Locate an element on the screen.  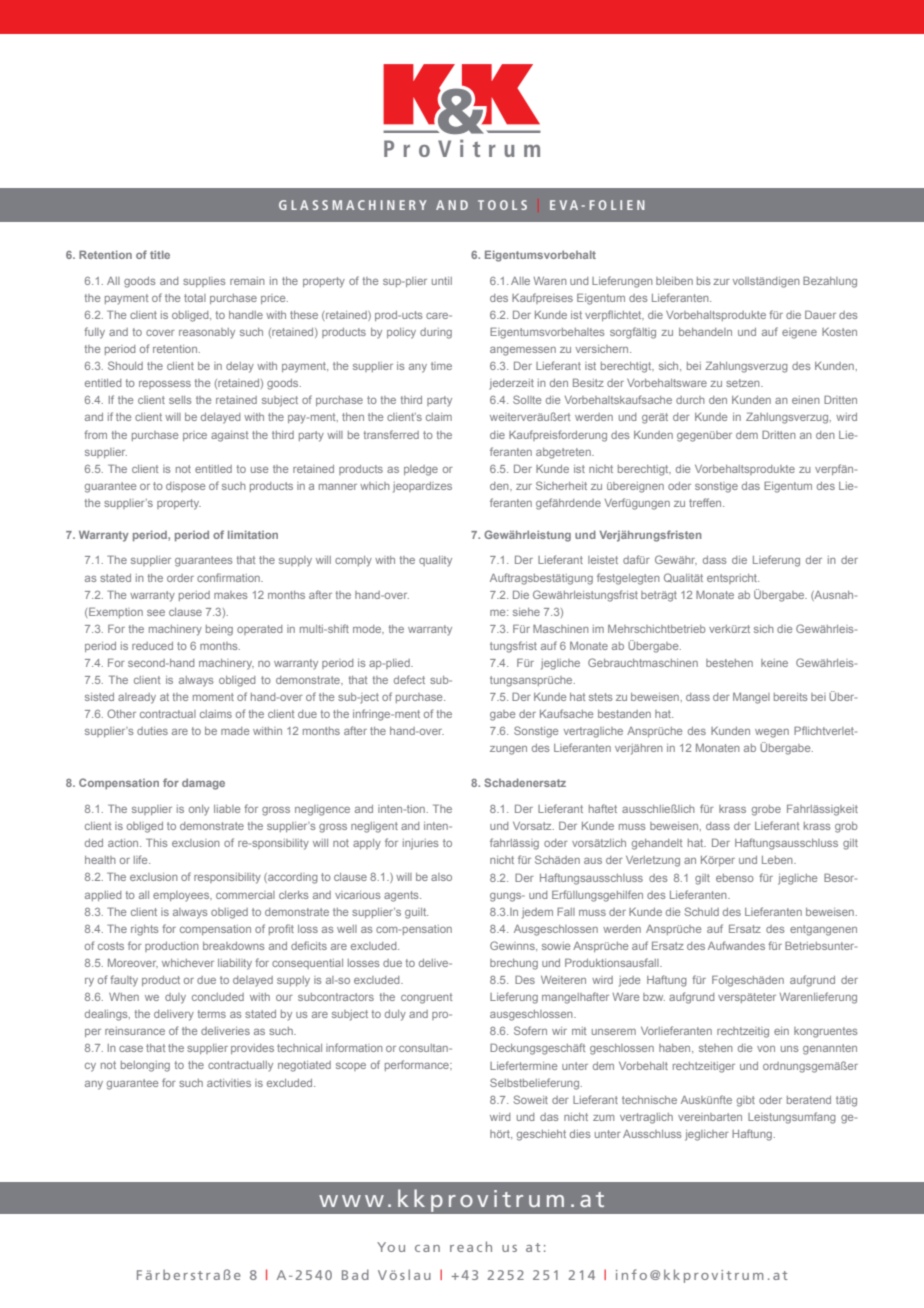
injuries is located at coordinates (420, 844).
